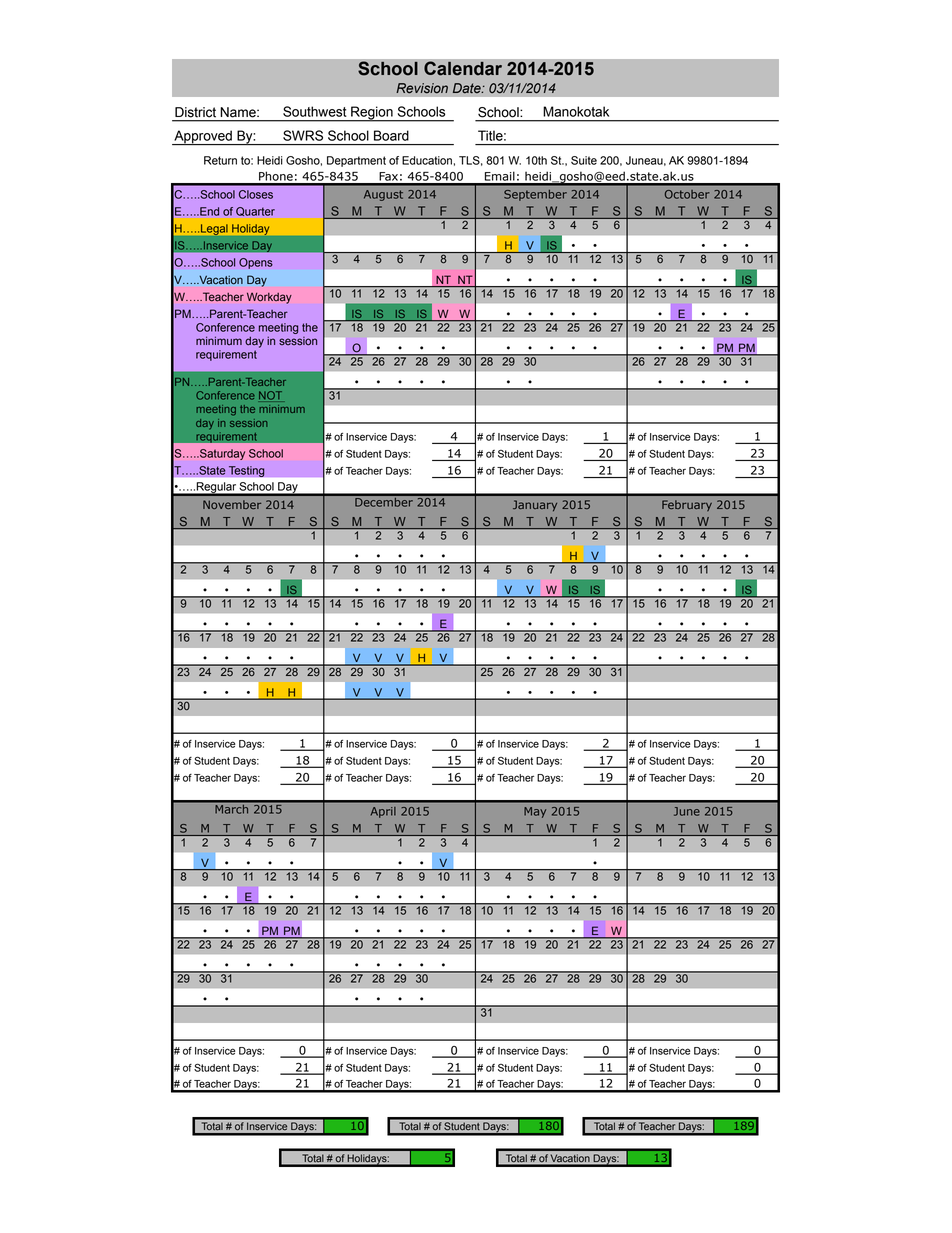  What do you see at coordinates (535, 505) in the page?
I see `January` at bounding box center [535, 505].
